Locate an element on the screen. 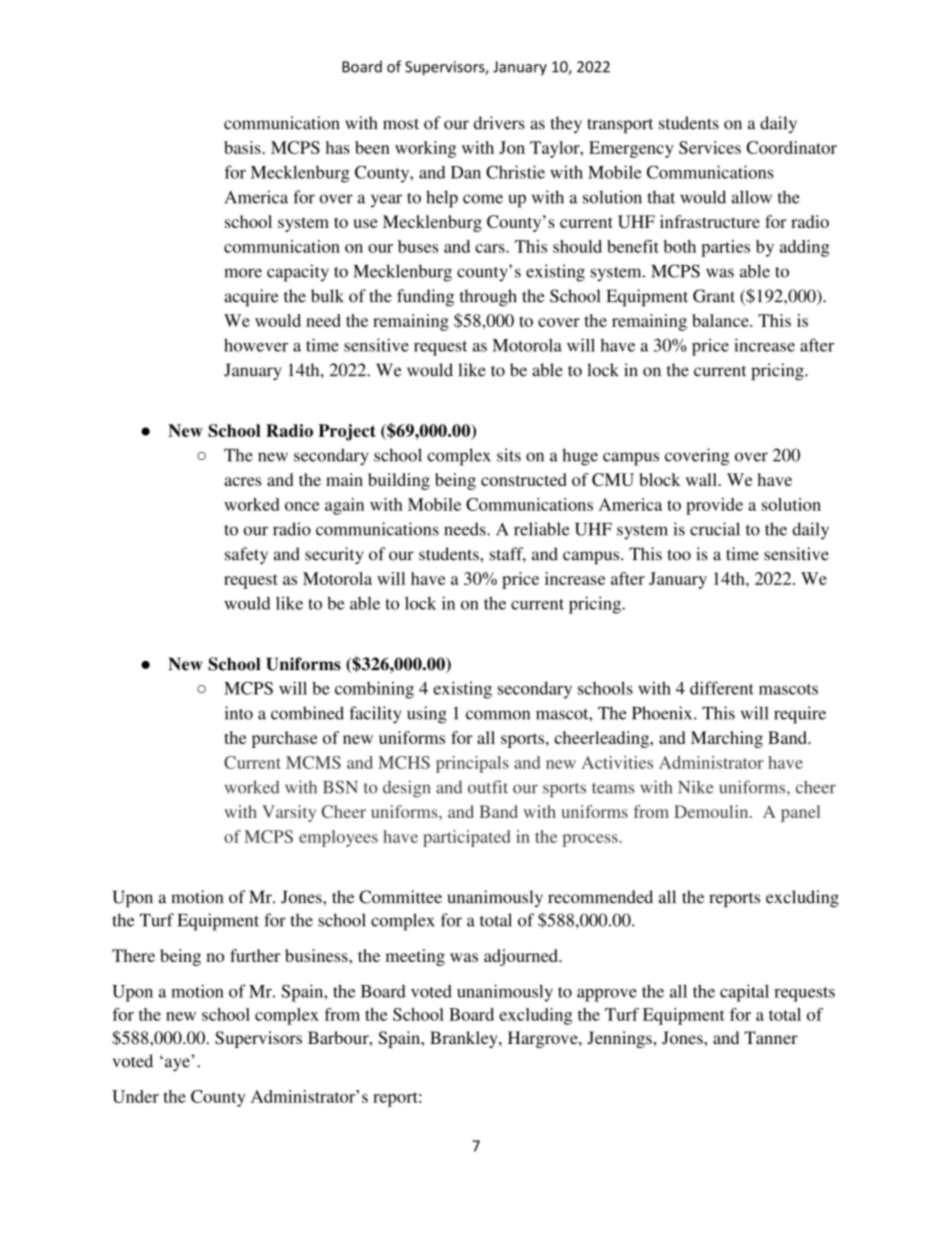 The height and width of the screenshot is (1233, 952). Services is located at coordinates (710, 147).
